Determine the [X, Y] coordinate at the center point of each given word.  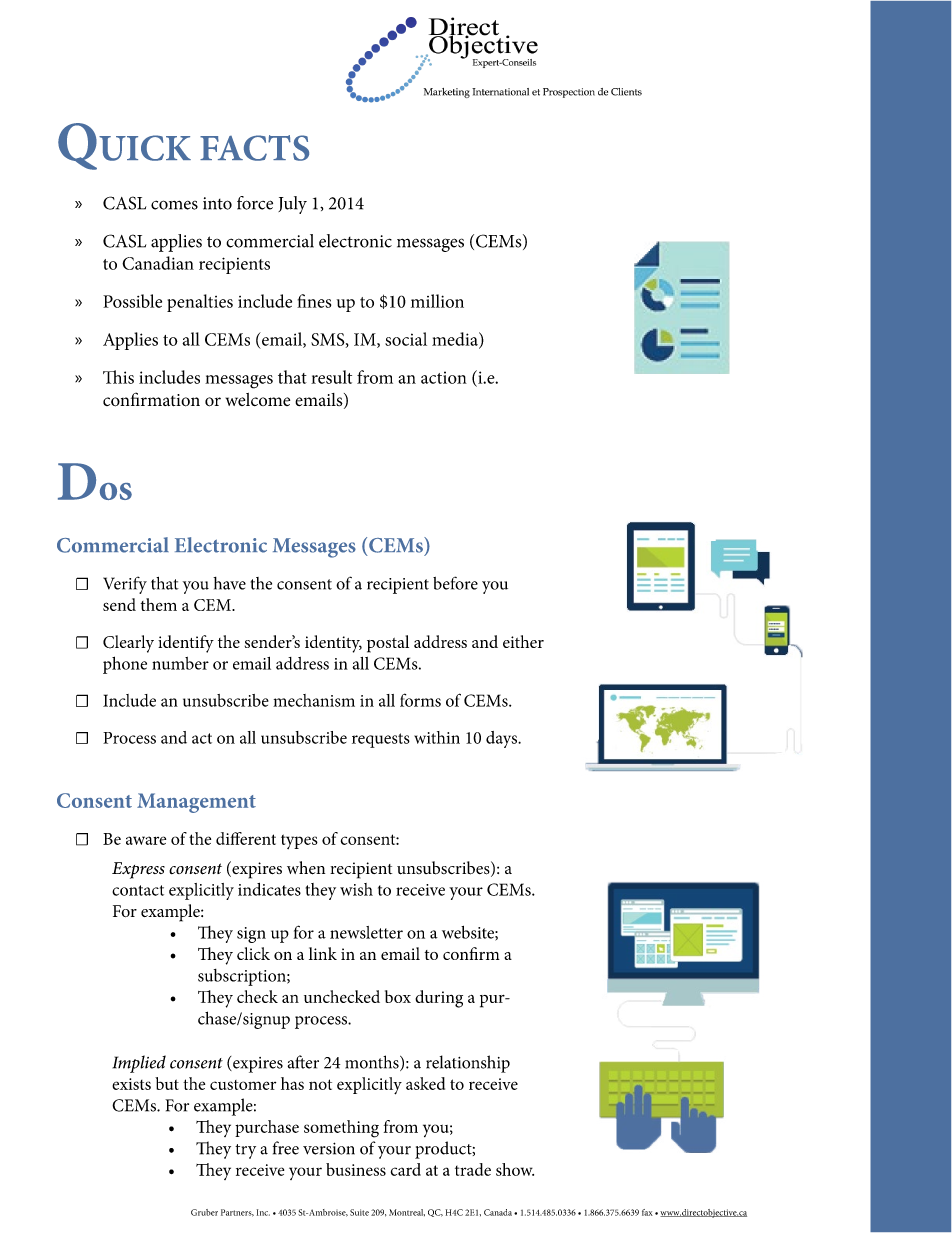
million [437, 301]
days [503, 739]
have [229, 583]
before [455, 583]
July [292, 205]
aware [146, 840]
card [406, 1169]
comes [174, 205]
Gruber [204, 1212]
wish [356, 889]
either [523, 641]
